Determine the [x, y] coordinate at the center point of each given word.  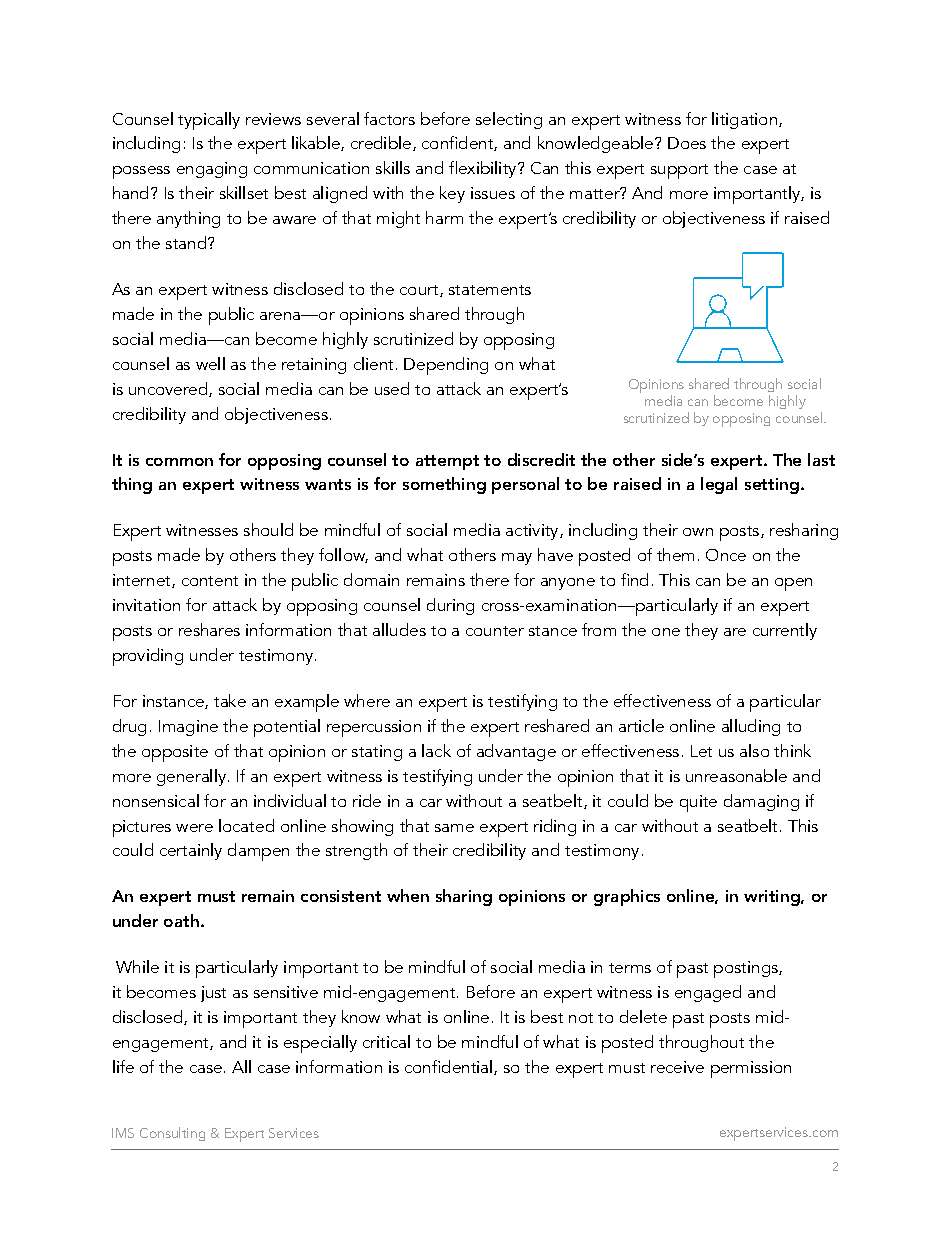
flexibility [484, 169]
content [210, 581]
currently [785, 631]
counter [495, 631]
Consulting [172, 1134]
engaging [212, 170]
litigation [746, 120]
